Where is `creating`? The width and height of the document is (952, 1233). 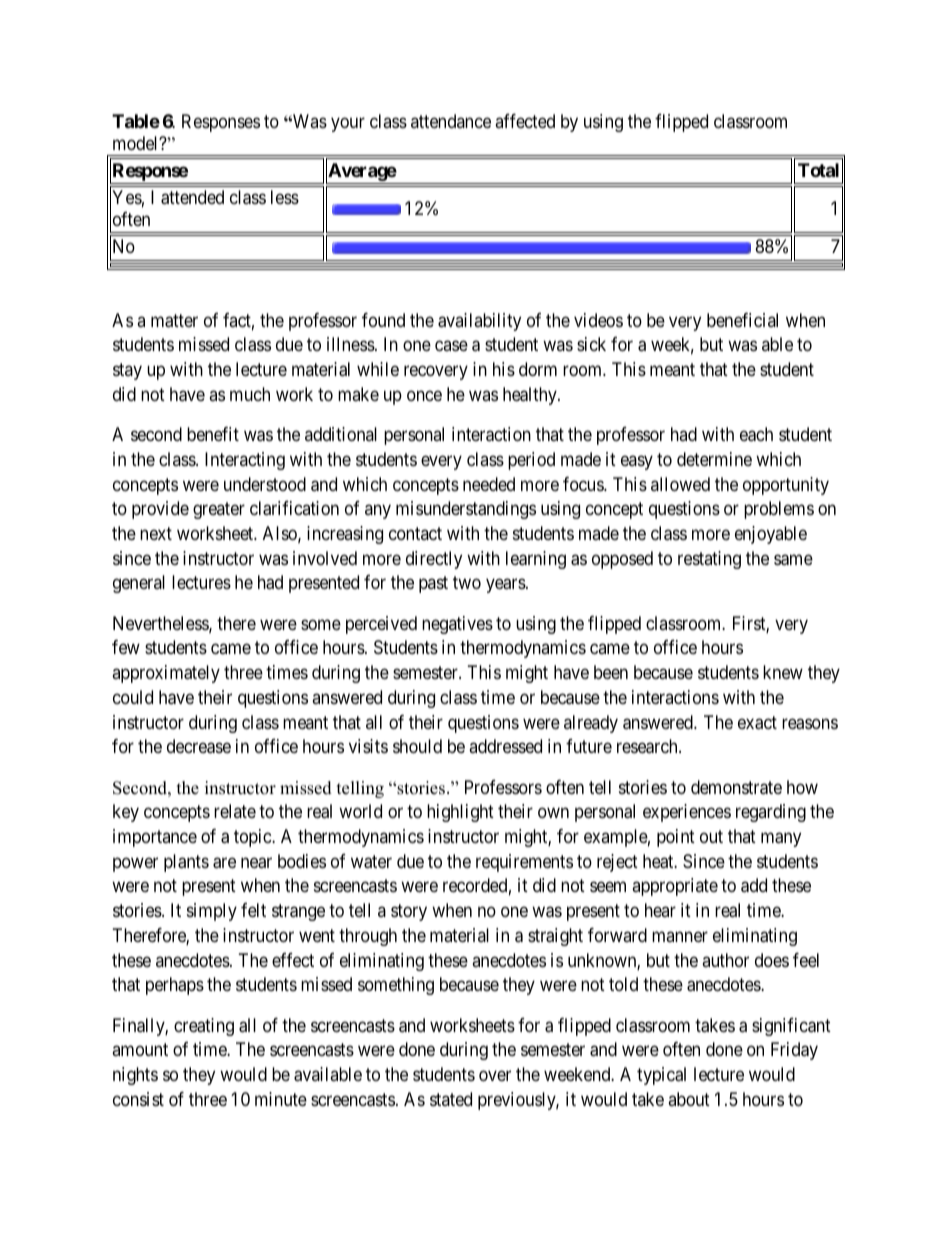 creating is located at coordinates (204, 1027).
